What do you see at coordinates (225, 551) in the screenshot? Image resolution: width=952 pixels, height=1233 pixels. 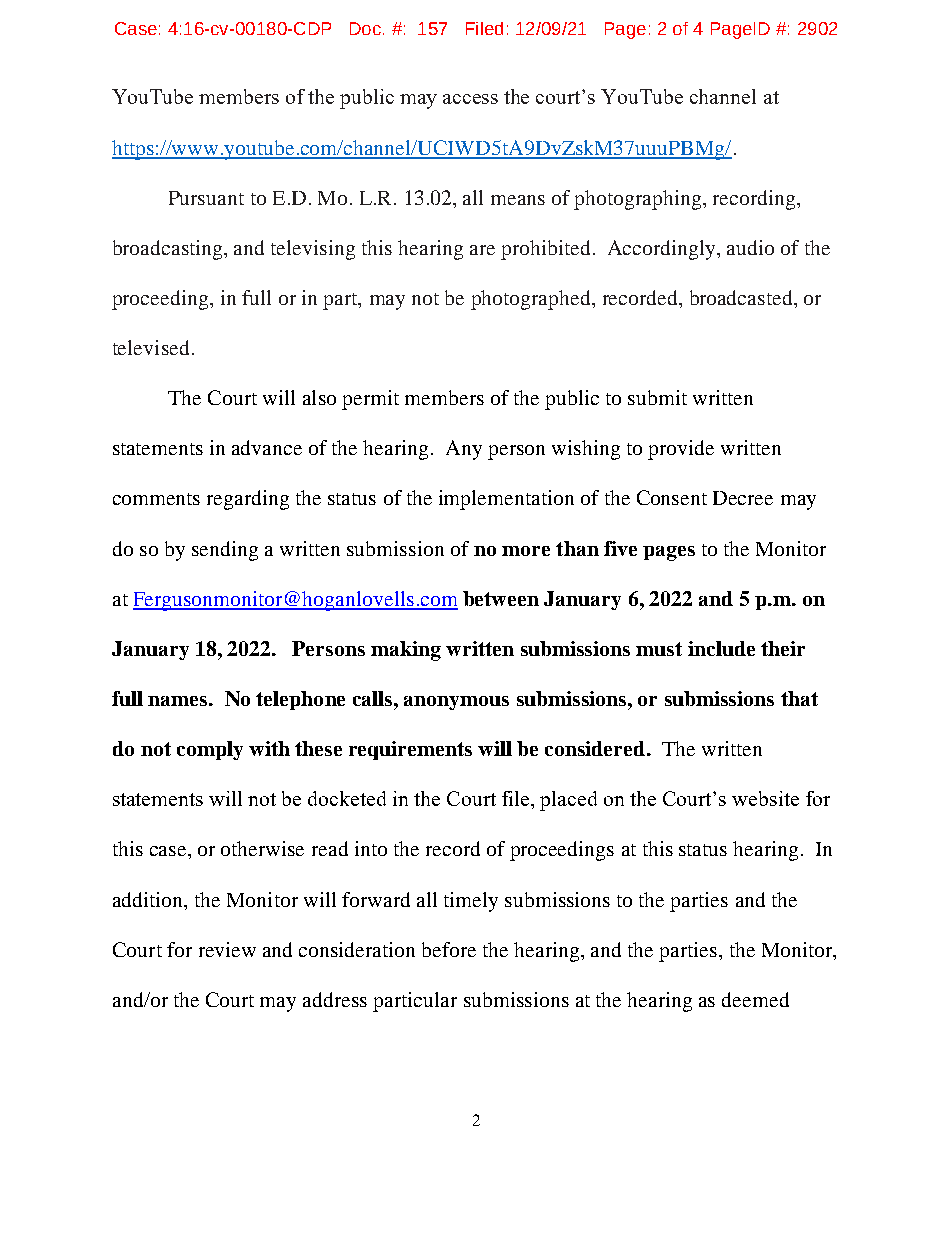 I see `sending` at bounding box center [225, 551].
